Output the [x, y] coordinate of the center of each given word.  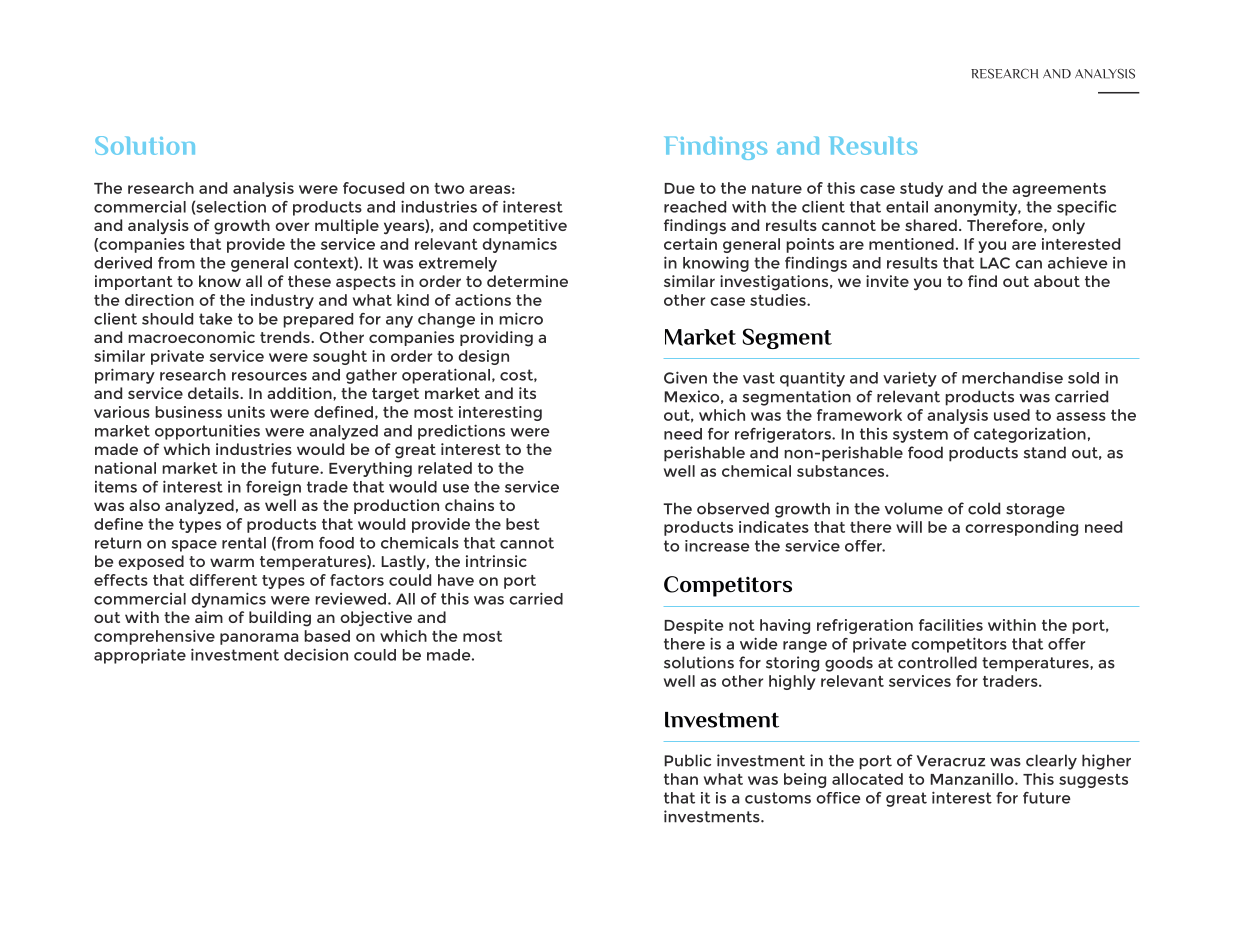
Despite [693, 626]
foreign [273, 488]
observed [733, 508]
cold [984, 508]
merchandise [1012, 378]
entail [907, 207]
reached [695, 207]
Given [685, 377]
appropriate [140, 656]
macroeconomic [191, 337]
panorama [259, 639]
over [292, 226]
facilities [951, 625]
